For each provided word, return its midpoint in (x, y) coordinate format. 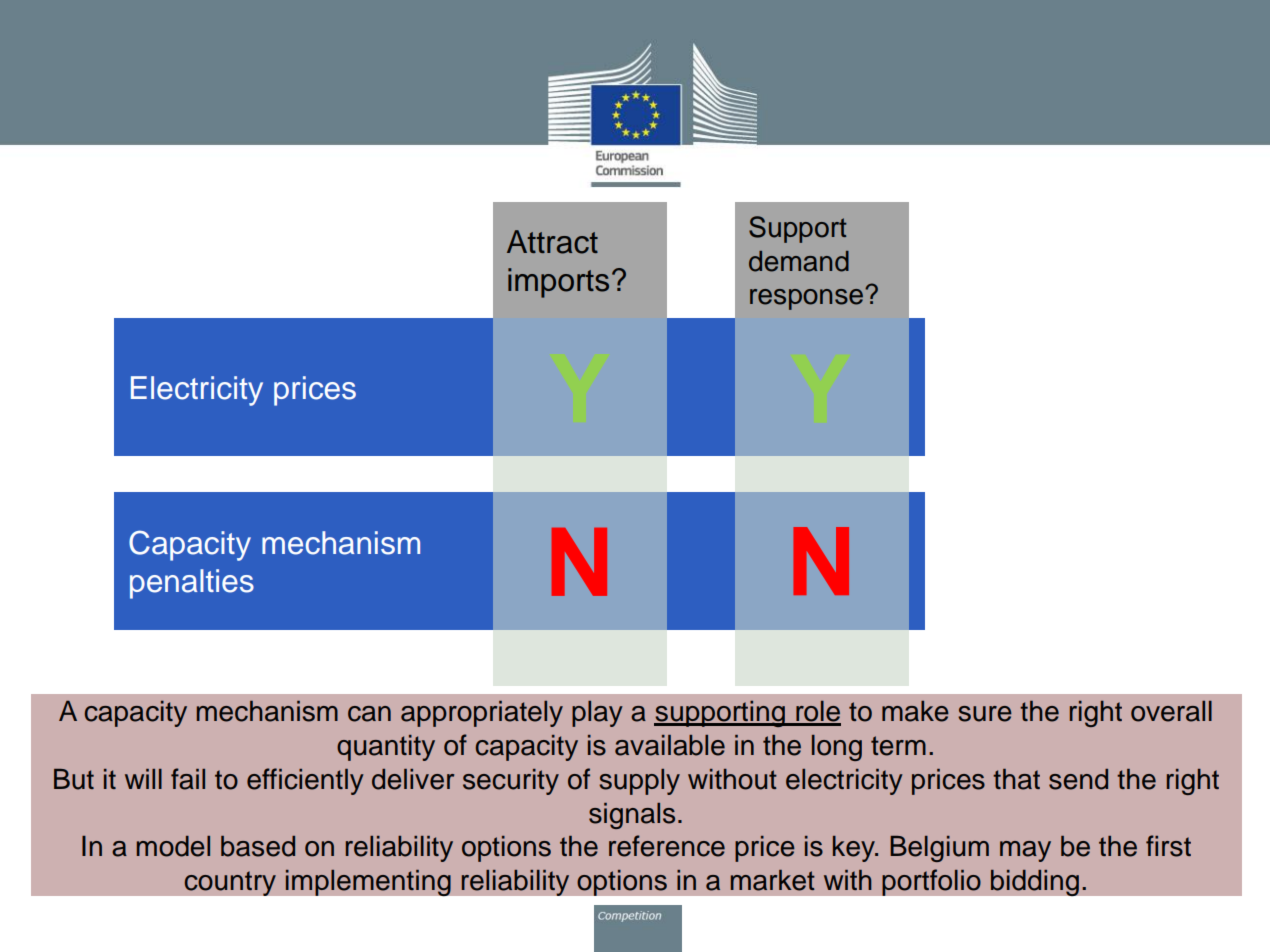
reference (667, 846)
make (915, 711)
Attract (552, 242)
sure (985, 714)
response (808, 299)
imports (558, 283)
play (597, 713)
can (369, 714)
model (173, 846)
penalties (192, 584)
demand (799, 261)
